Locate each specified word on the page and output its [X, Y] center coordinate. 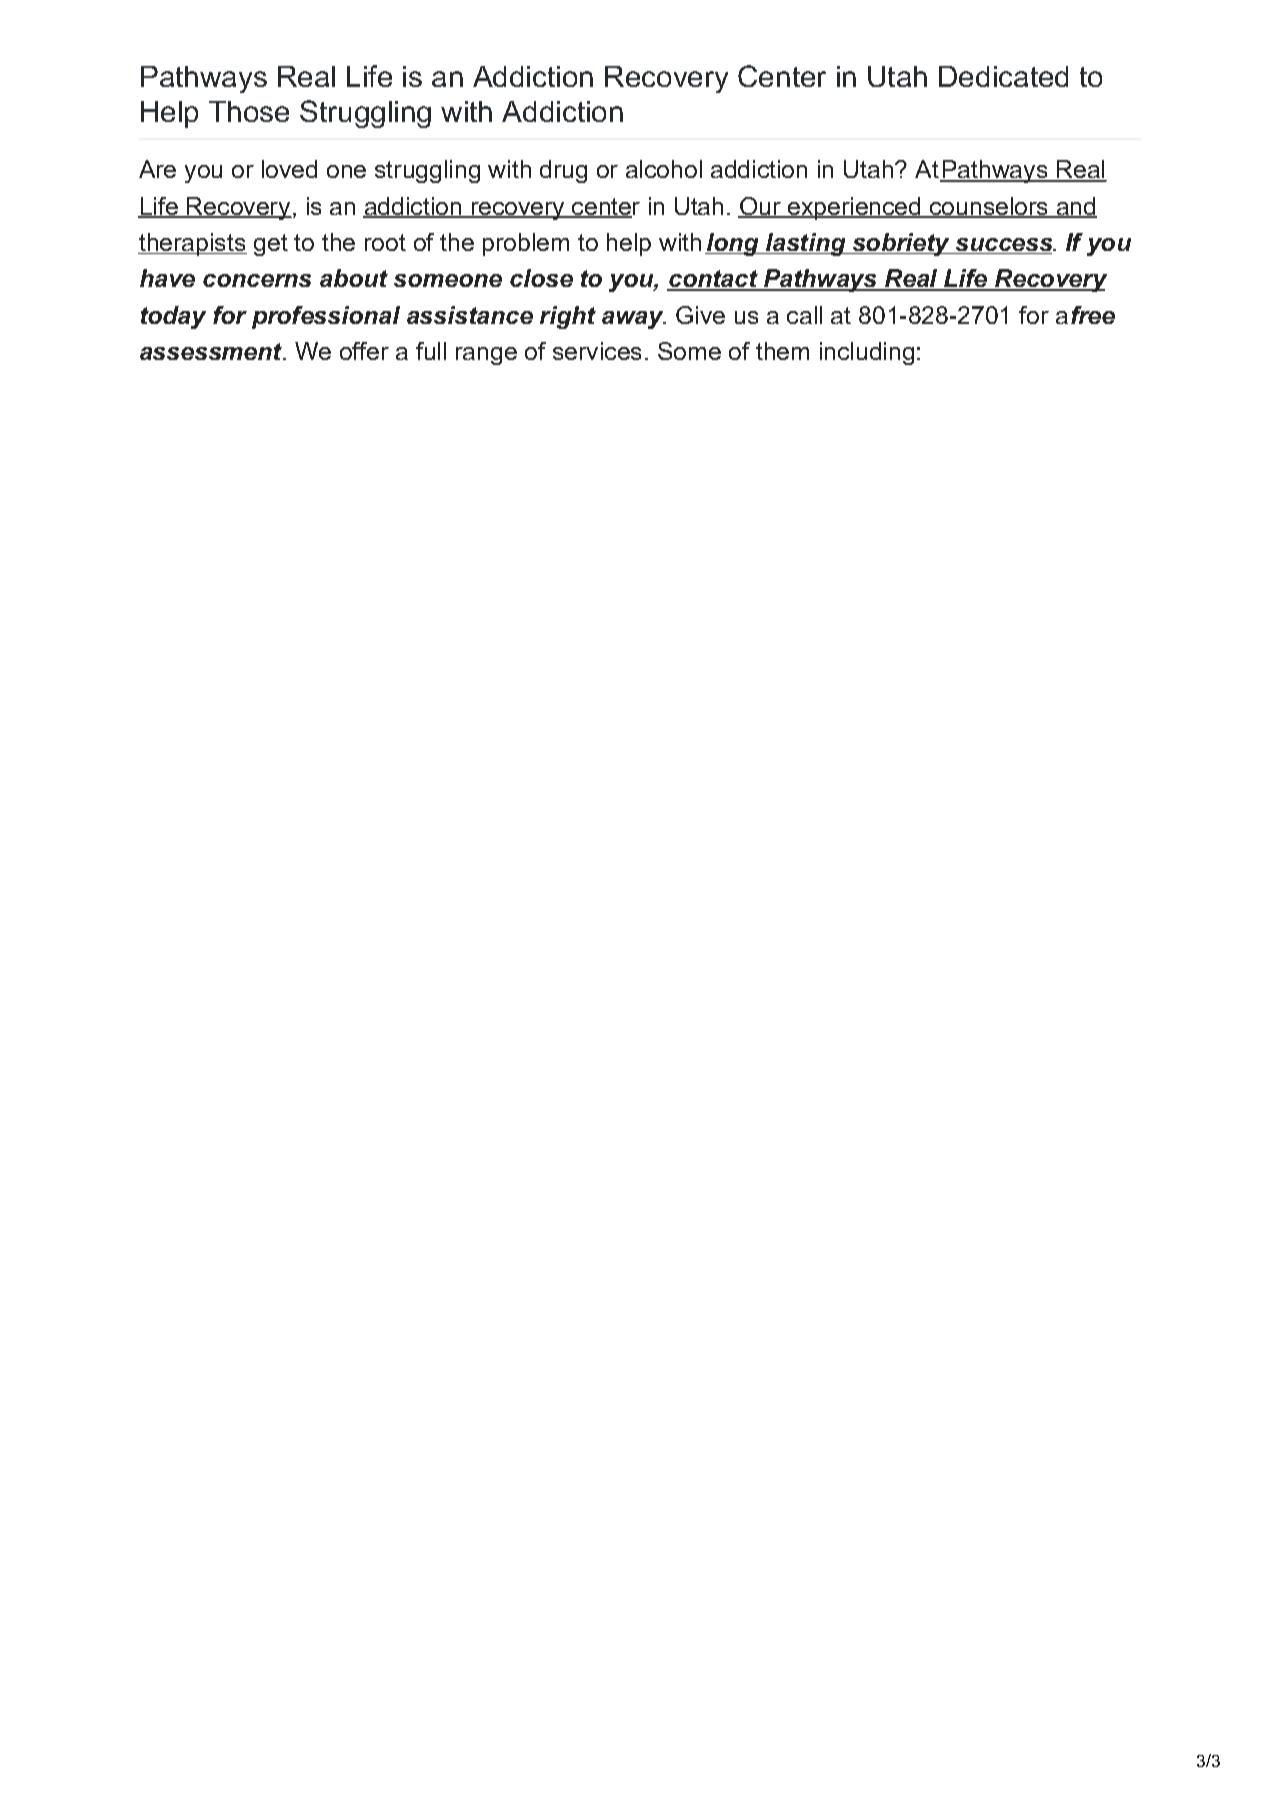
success [1004, 246]
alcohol [664, 169]
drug [563, 171]
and [1075, 207]
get [271, 245]
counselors [988, 207]
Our [760, 207]
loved [289, 169]
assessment [212, 351]
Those [249, 111]
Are [157, 169]
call [804, 315]
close [541, 278]
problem [526, 244]
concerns [257, 280]
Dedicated [1003, 76]
